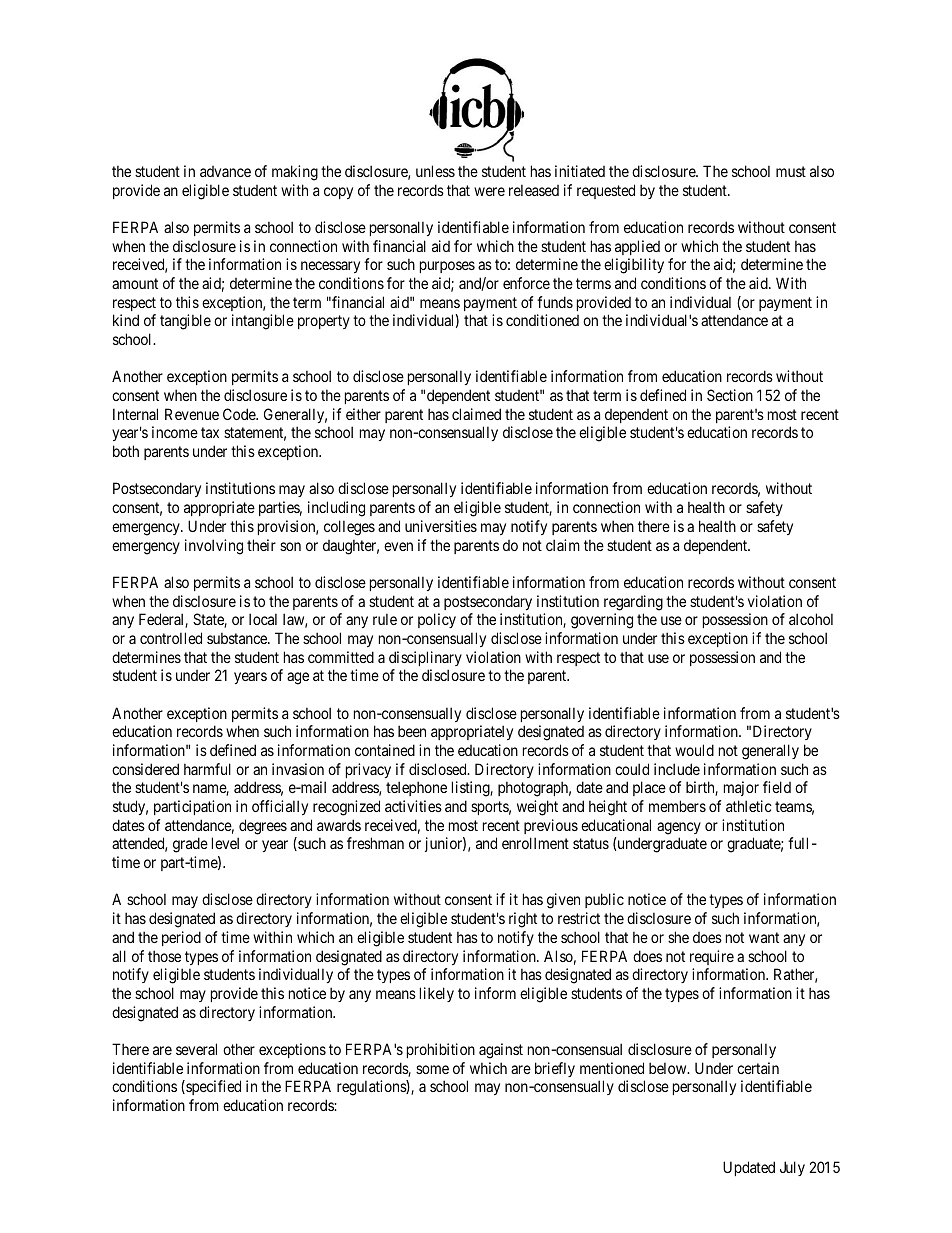 This image has width=952, height=1233. What do you see at coordinates (413, 806) in the image?
I see `activities` at bounding box center [413, 806].
